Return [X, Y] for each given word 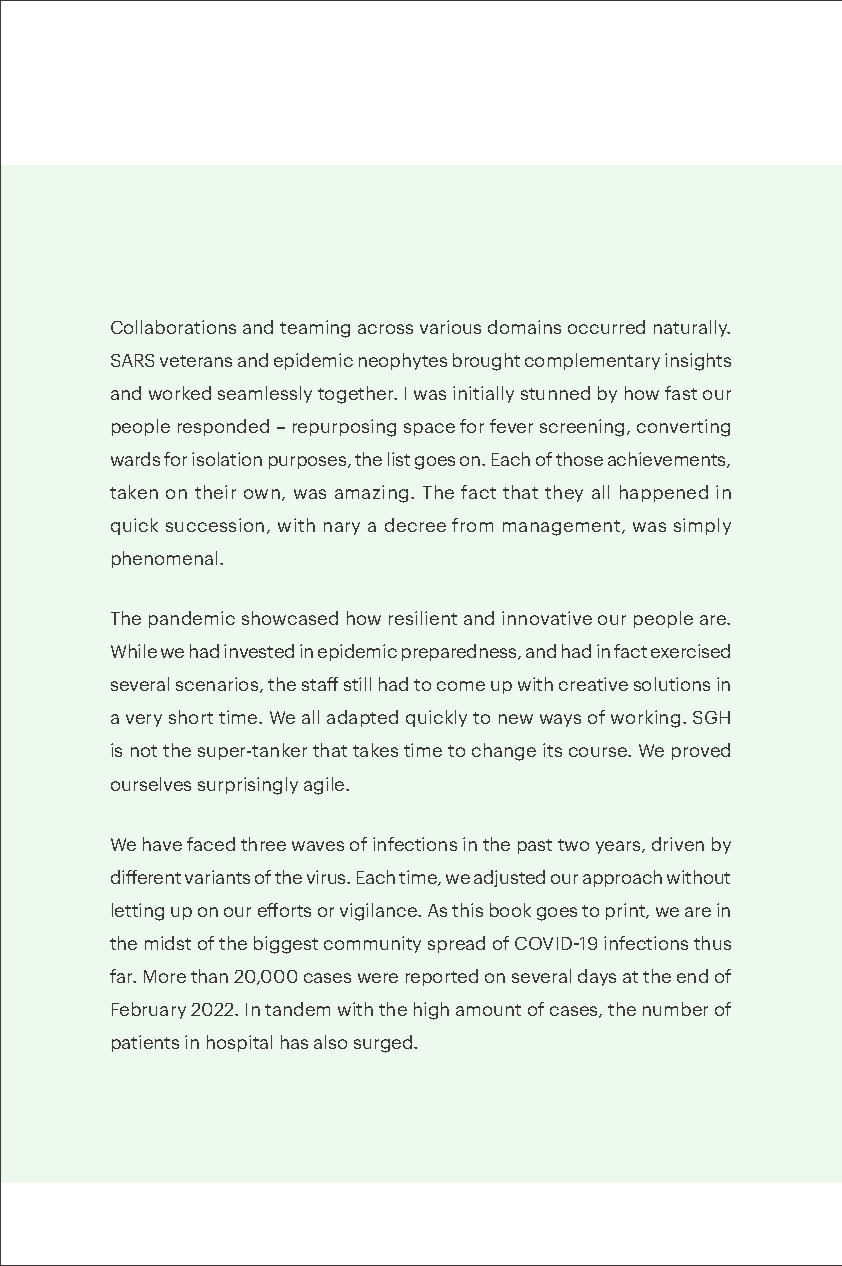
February [149, 1010]
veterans [196, 361]
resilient [423, 618]
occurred [606, 327]
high [431, 1011]
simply [702, 526]
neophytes [403, 361]
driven [678, 844]
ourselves [151, 784]
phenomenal [164, 559]
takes [375, 750]
